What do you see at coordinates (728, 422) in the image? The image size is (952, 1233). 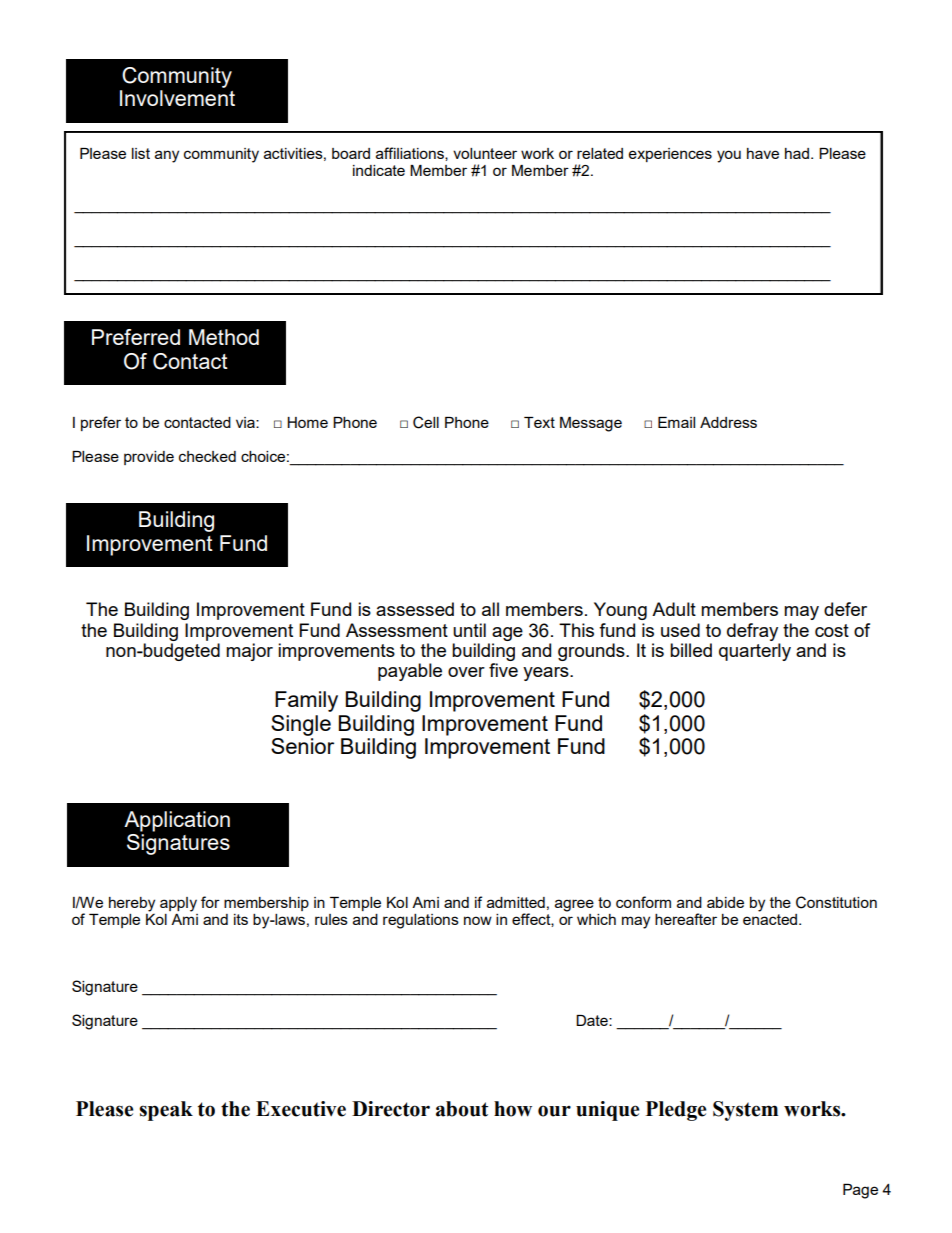 I see `Address` at bounding box center [728, 422].
